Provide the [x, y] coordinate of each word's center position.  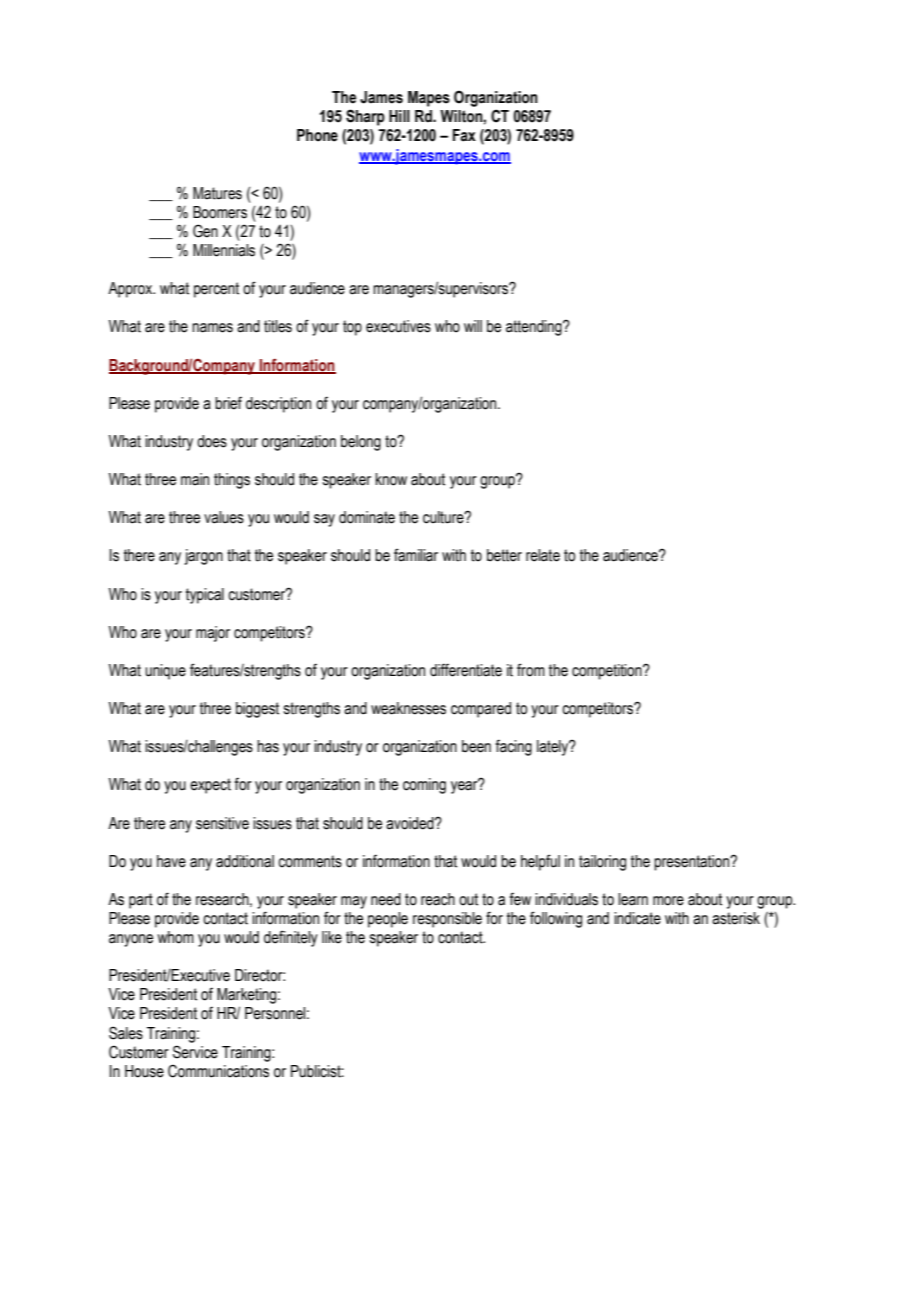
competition [608, 672]
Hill [399, 116]
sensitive [222, 823]
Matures [217, 193]
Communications [218, 1071]
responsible [447, 920]
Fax [464, 135]
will [473, 326]
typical [205, 596]
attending [535, 328]
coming [424, 786]
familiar [416, 555]
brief [228, 403]
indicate [637, 918]
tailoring [602, 863]
